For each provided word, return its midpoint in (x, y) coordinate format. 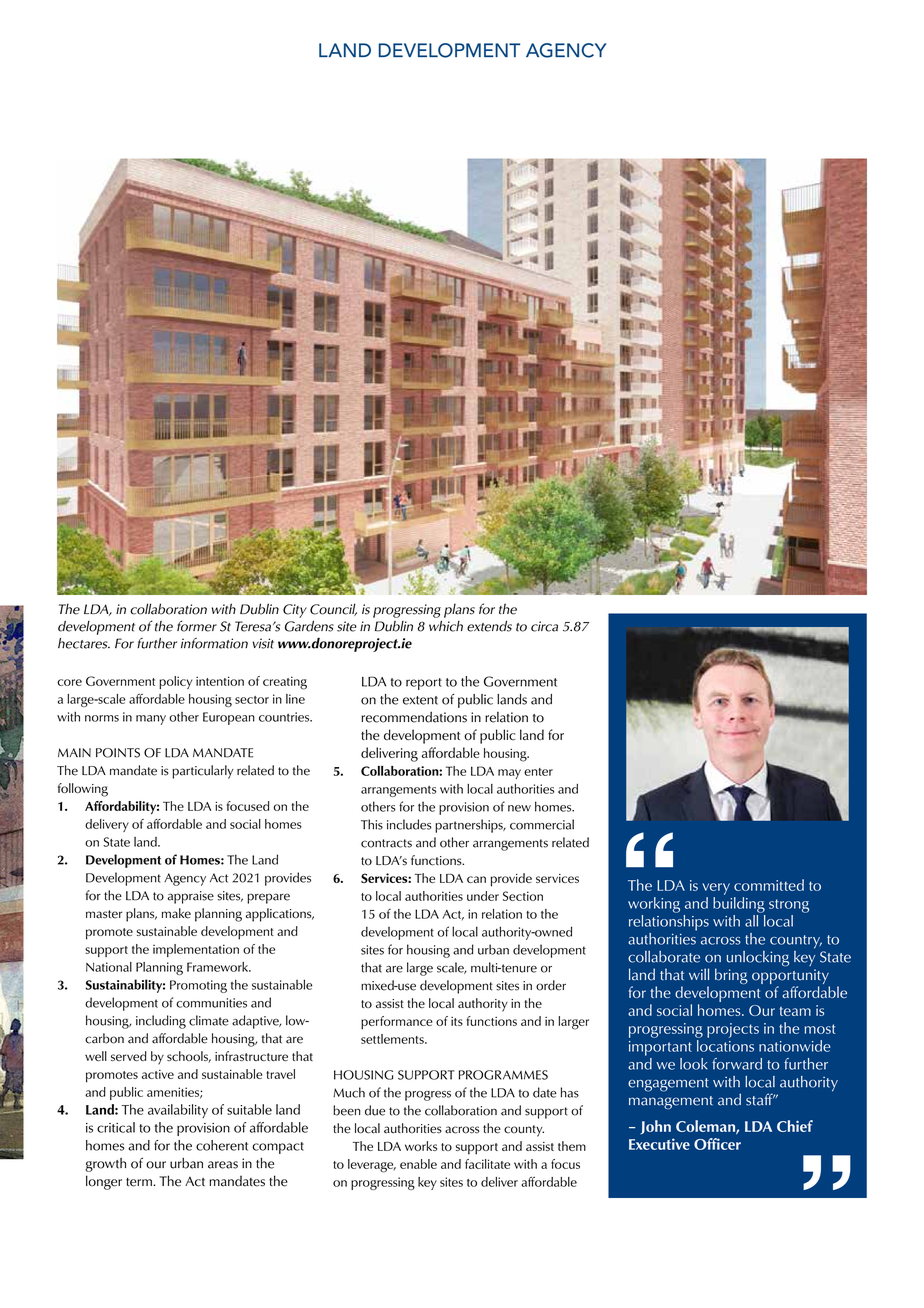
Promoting (198, 986)
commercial (542, 824)
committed (769, 885)
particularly (203, 772)
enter (538, 772)
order (551, 985)
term (140, 1182)
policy (175, 682)
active (158, 1074)
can (476, 879)
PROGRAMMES (503, 1075)
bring (731, 976)
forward (737, 1064)
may (509, 774)
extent (420, 700)
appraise (191, 897)
